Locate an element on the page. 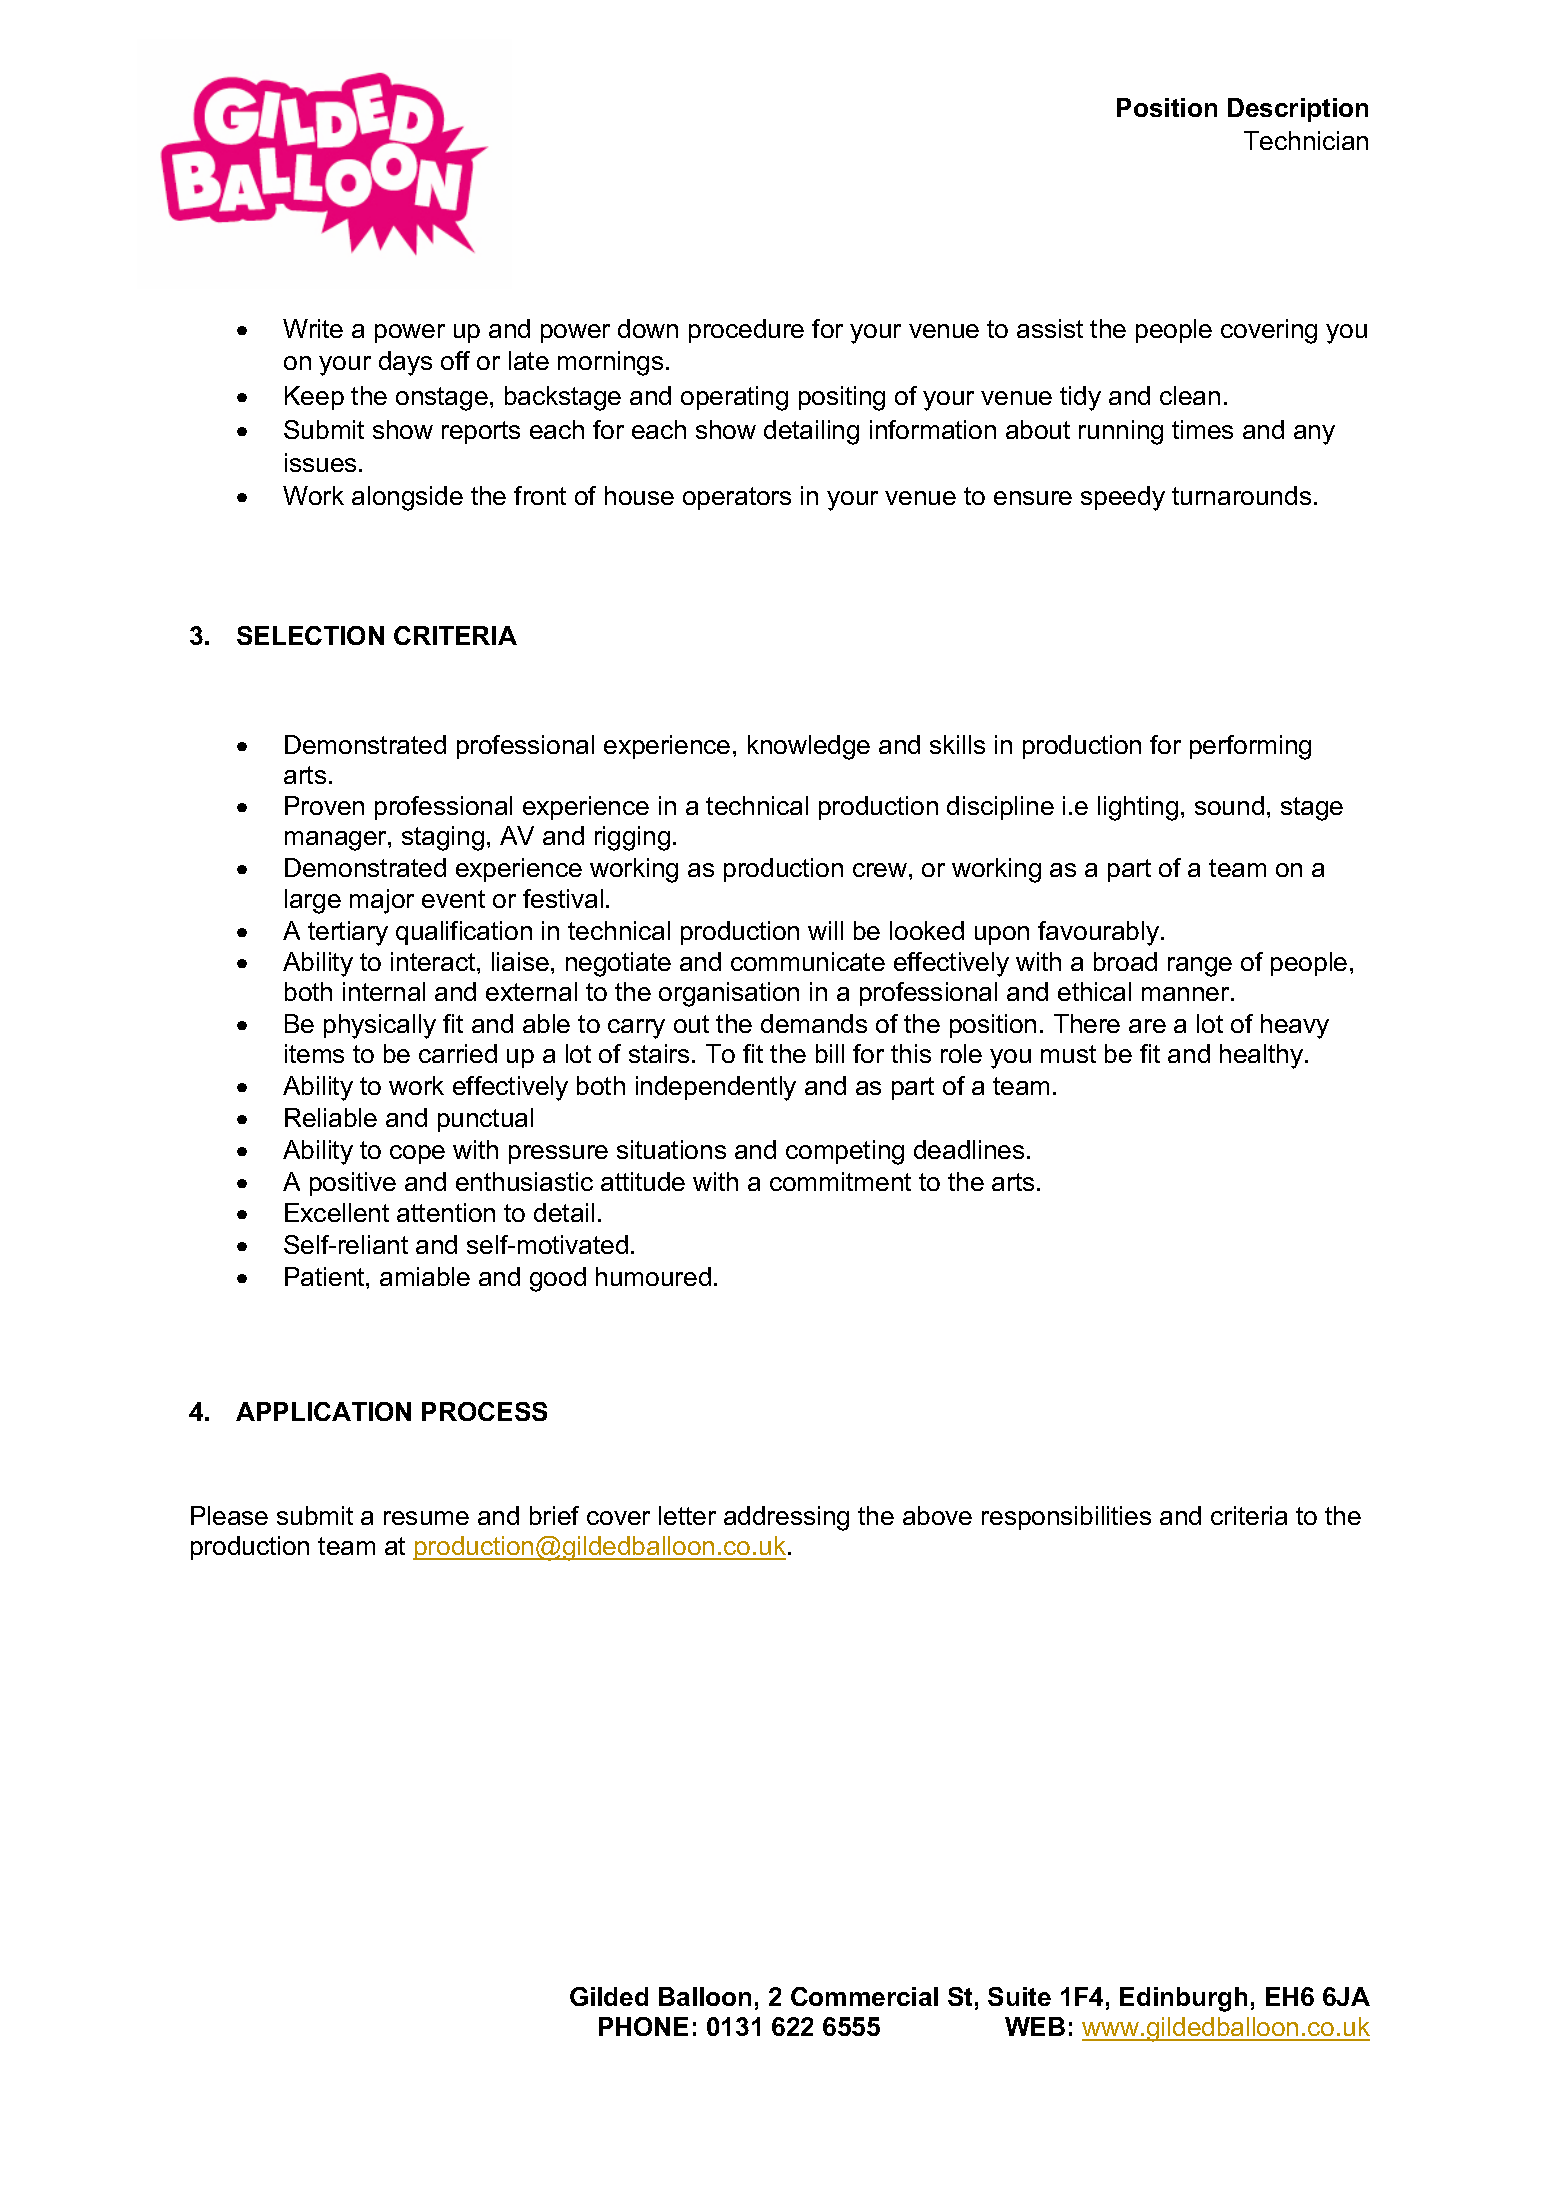 The width and height of the page is (1558, 2204). Write is located at coordinates (313, 328).
